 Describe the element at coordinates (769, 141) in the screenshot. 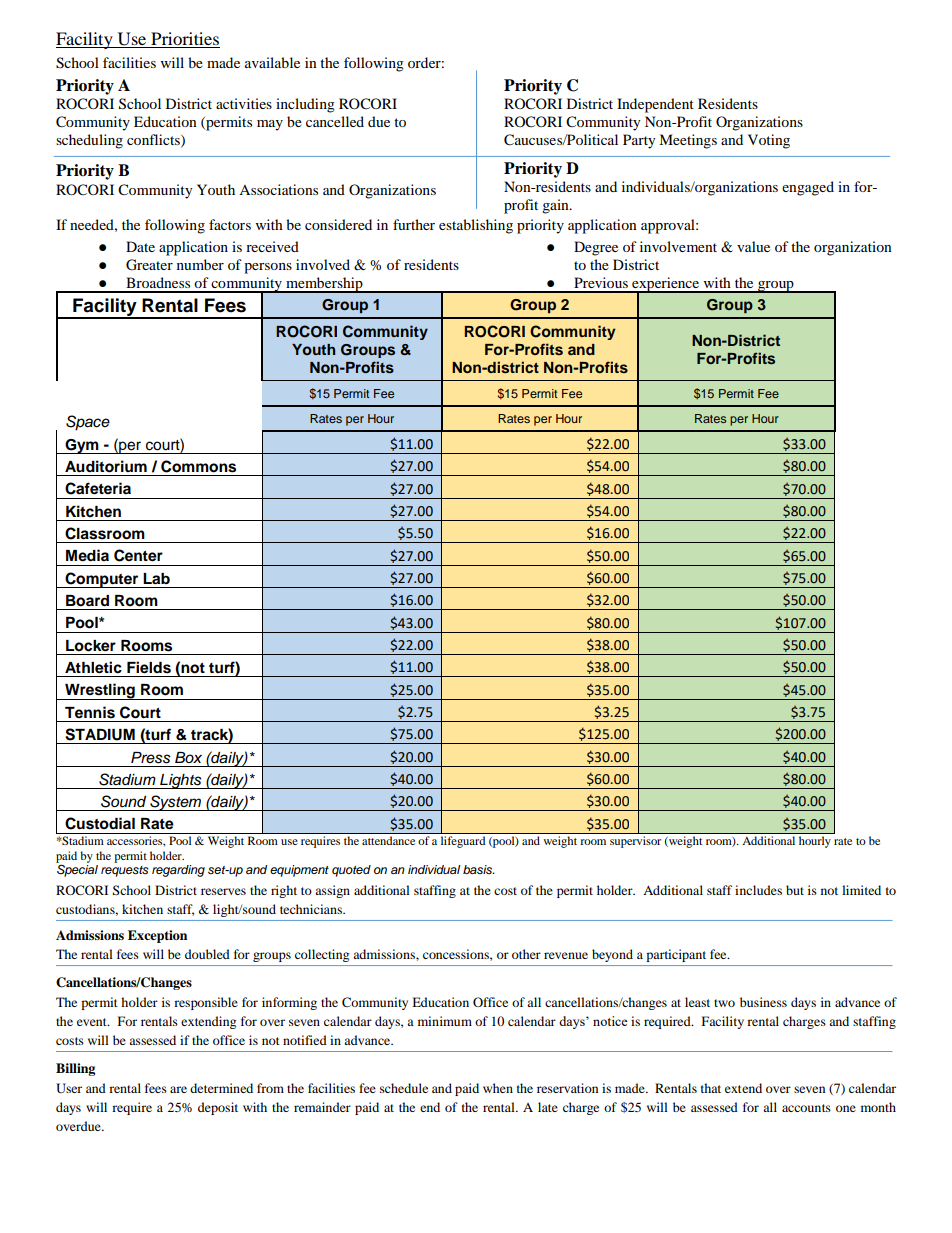

I see `Voting` at that location.
